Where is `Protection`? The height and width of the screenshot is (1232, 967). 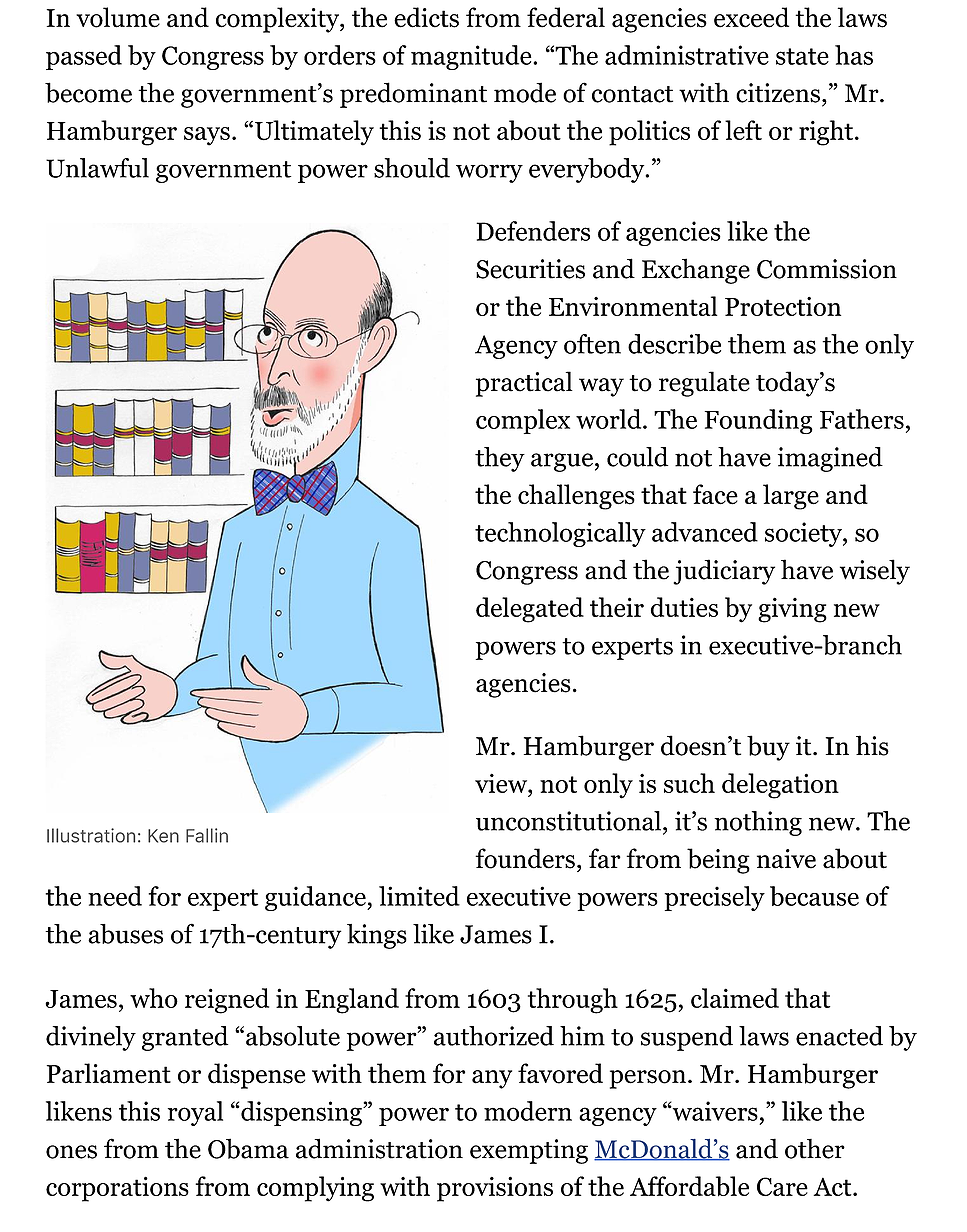
Protection is located at coordinates (783, 306).
